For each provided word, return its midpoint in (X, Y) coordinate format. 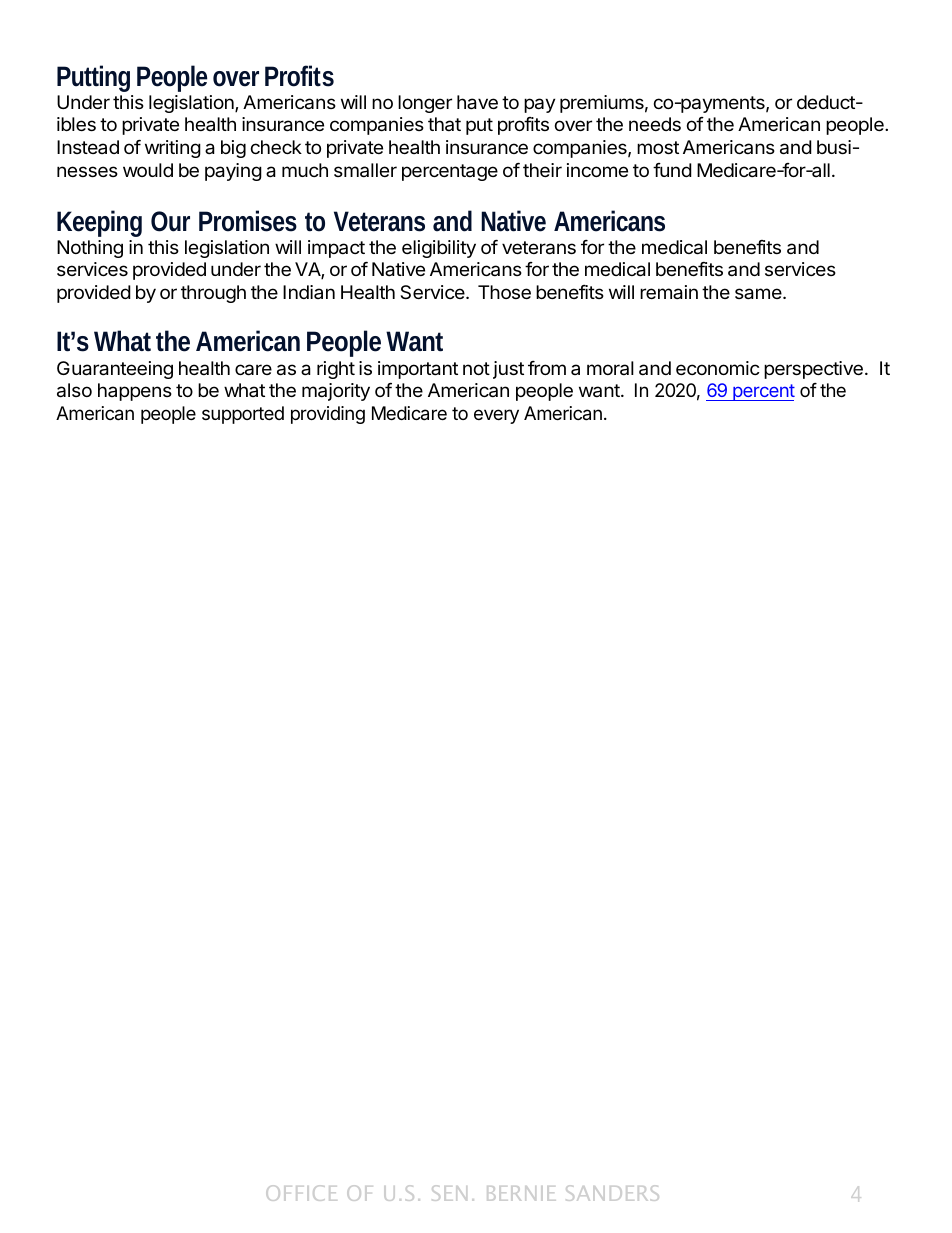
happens (135, 392)
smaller (365, 170)
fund (672, 170)
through (213, 294)
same (759, 294)
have (477, 102)
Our (170, 221)
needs (655, 124)
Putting (93, 78)
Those (504, 292)
